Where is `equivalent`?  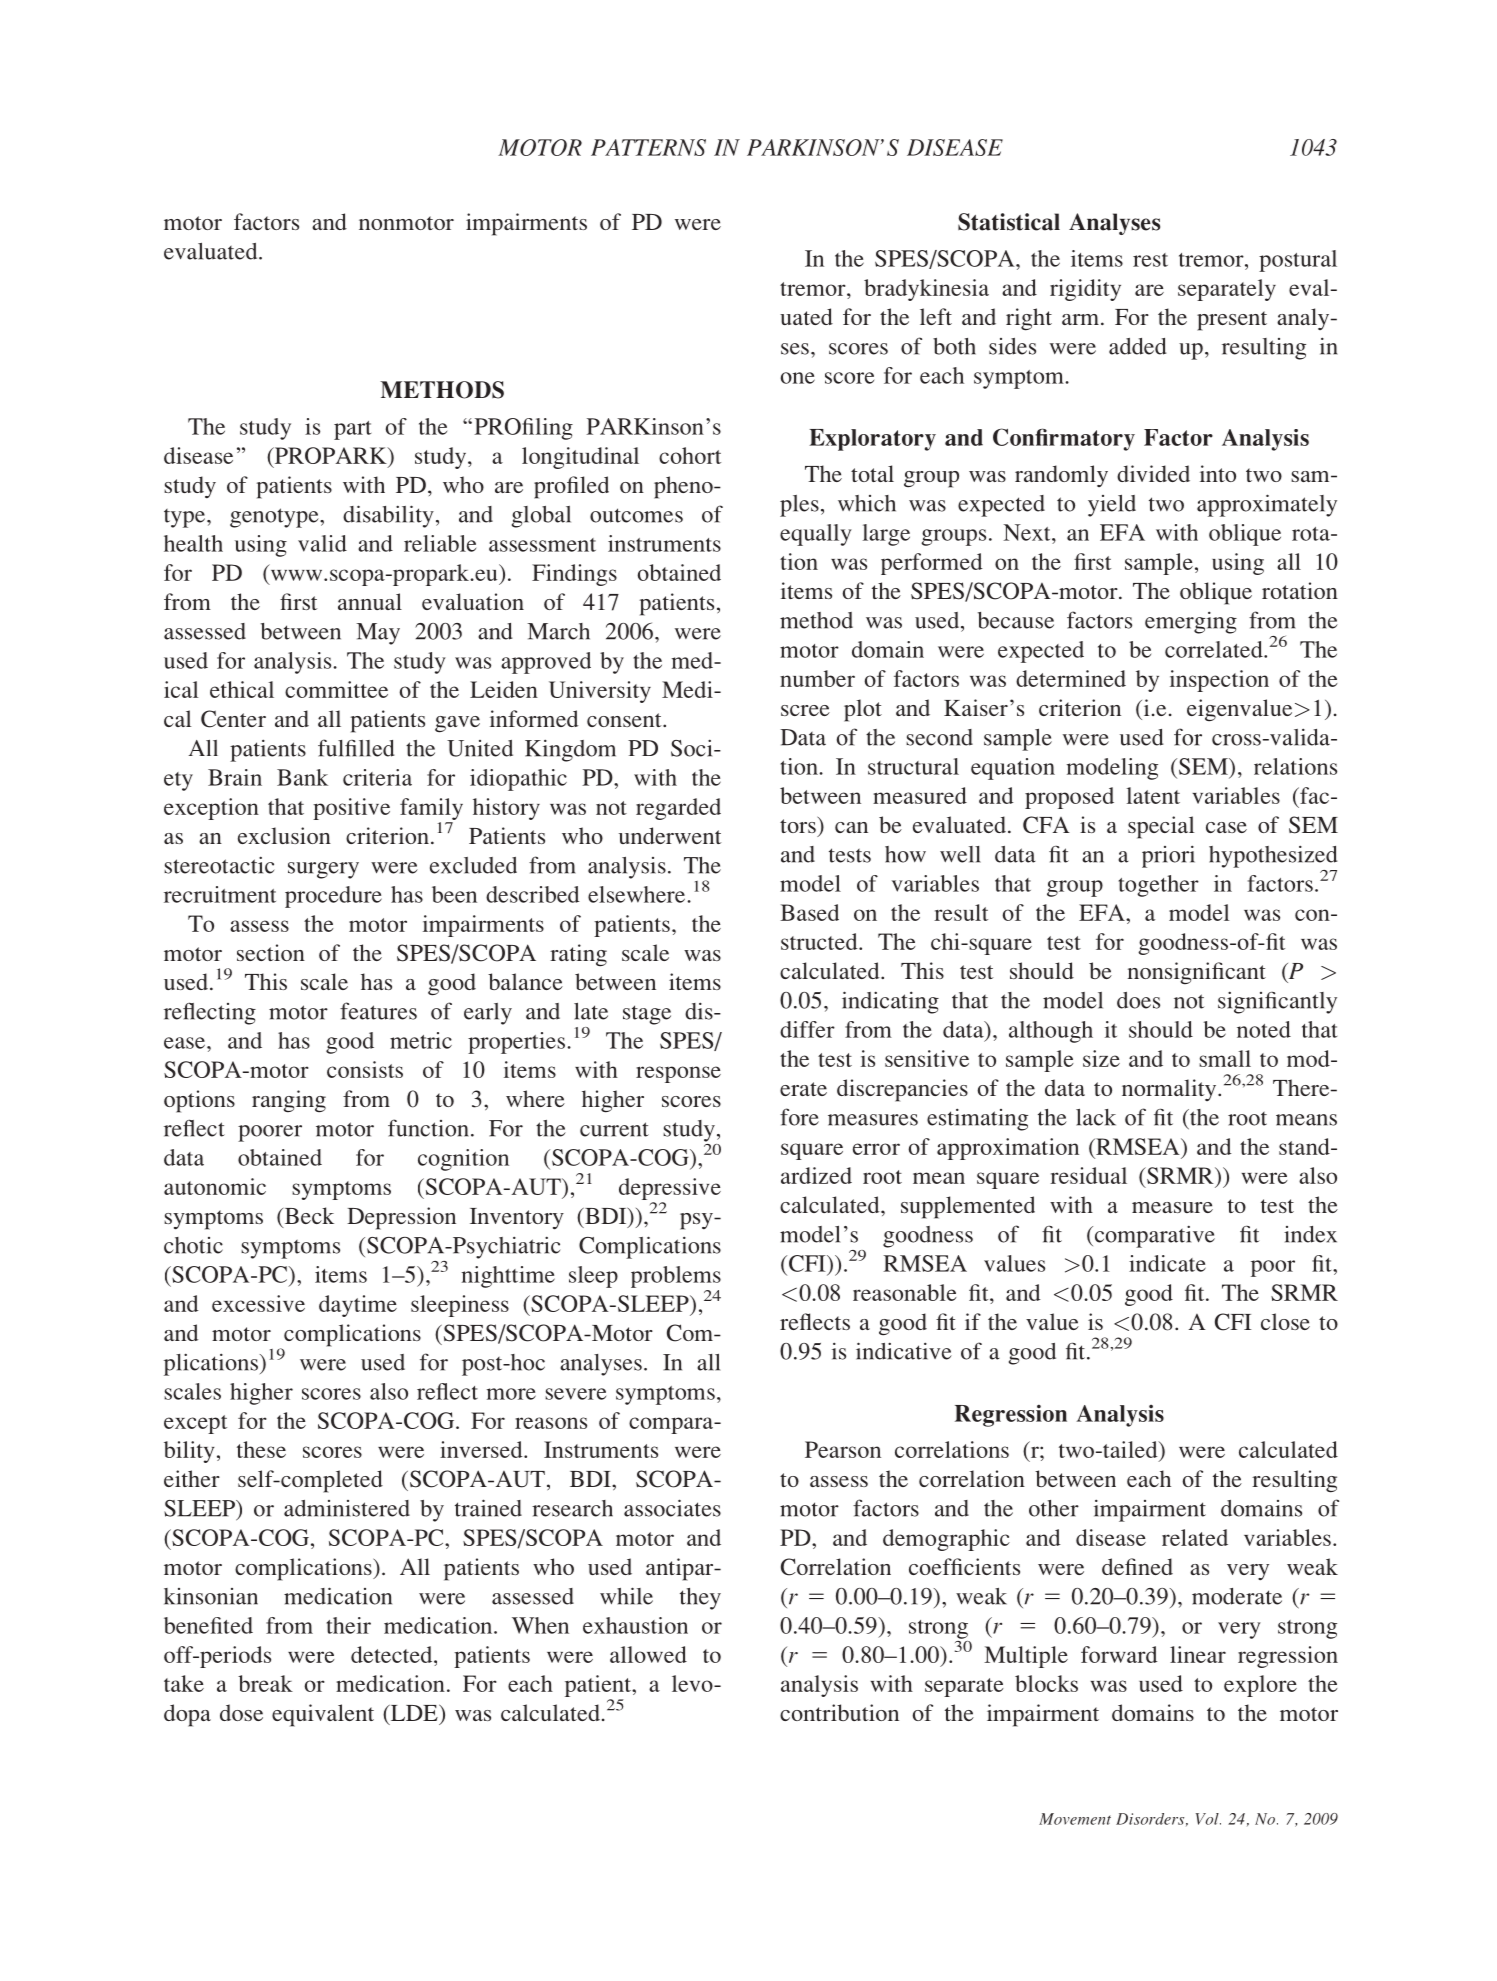
equivalent is located at coordinates (323, 1715).
